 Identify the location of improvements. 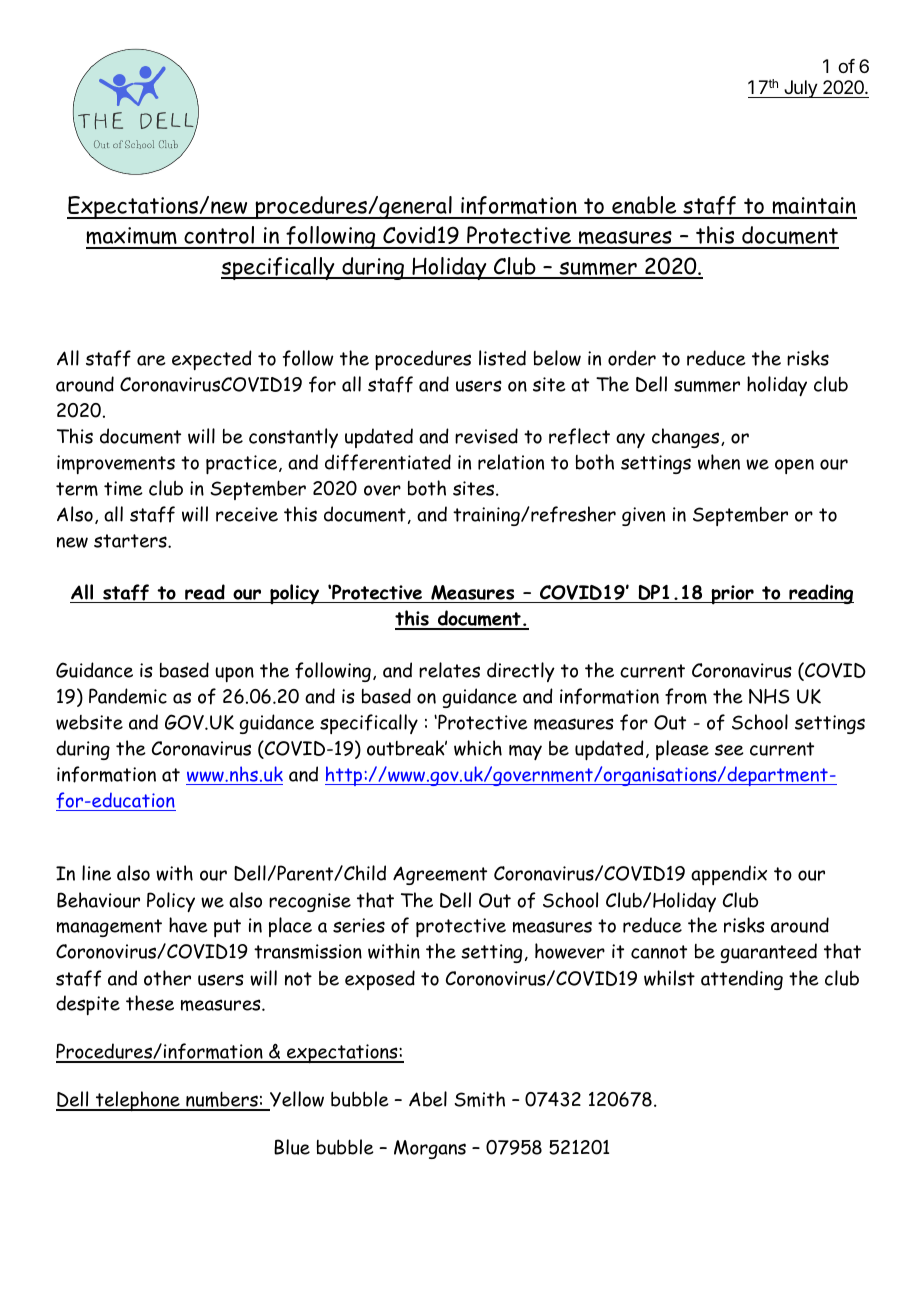
(116, 464).
